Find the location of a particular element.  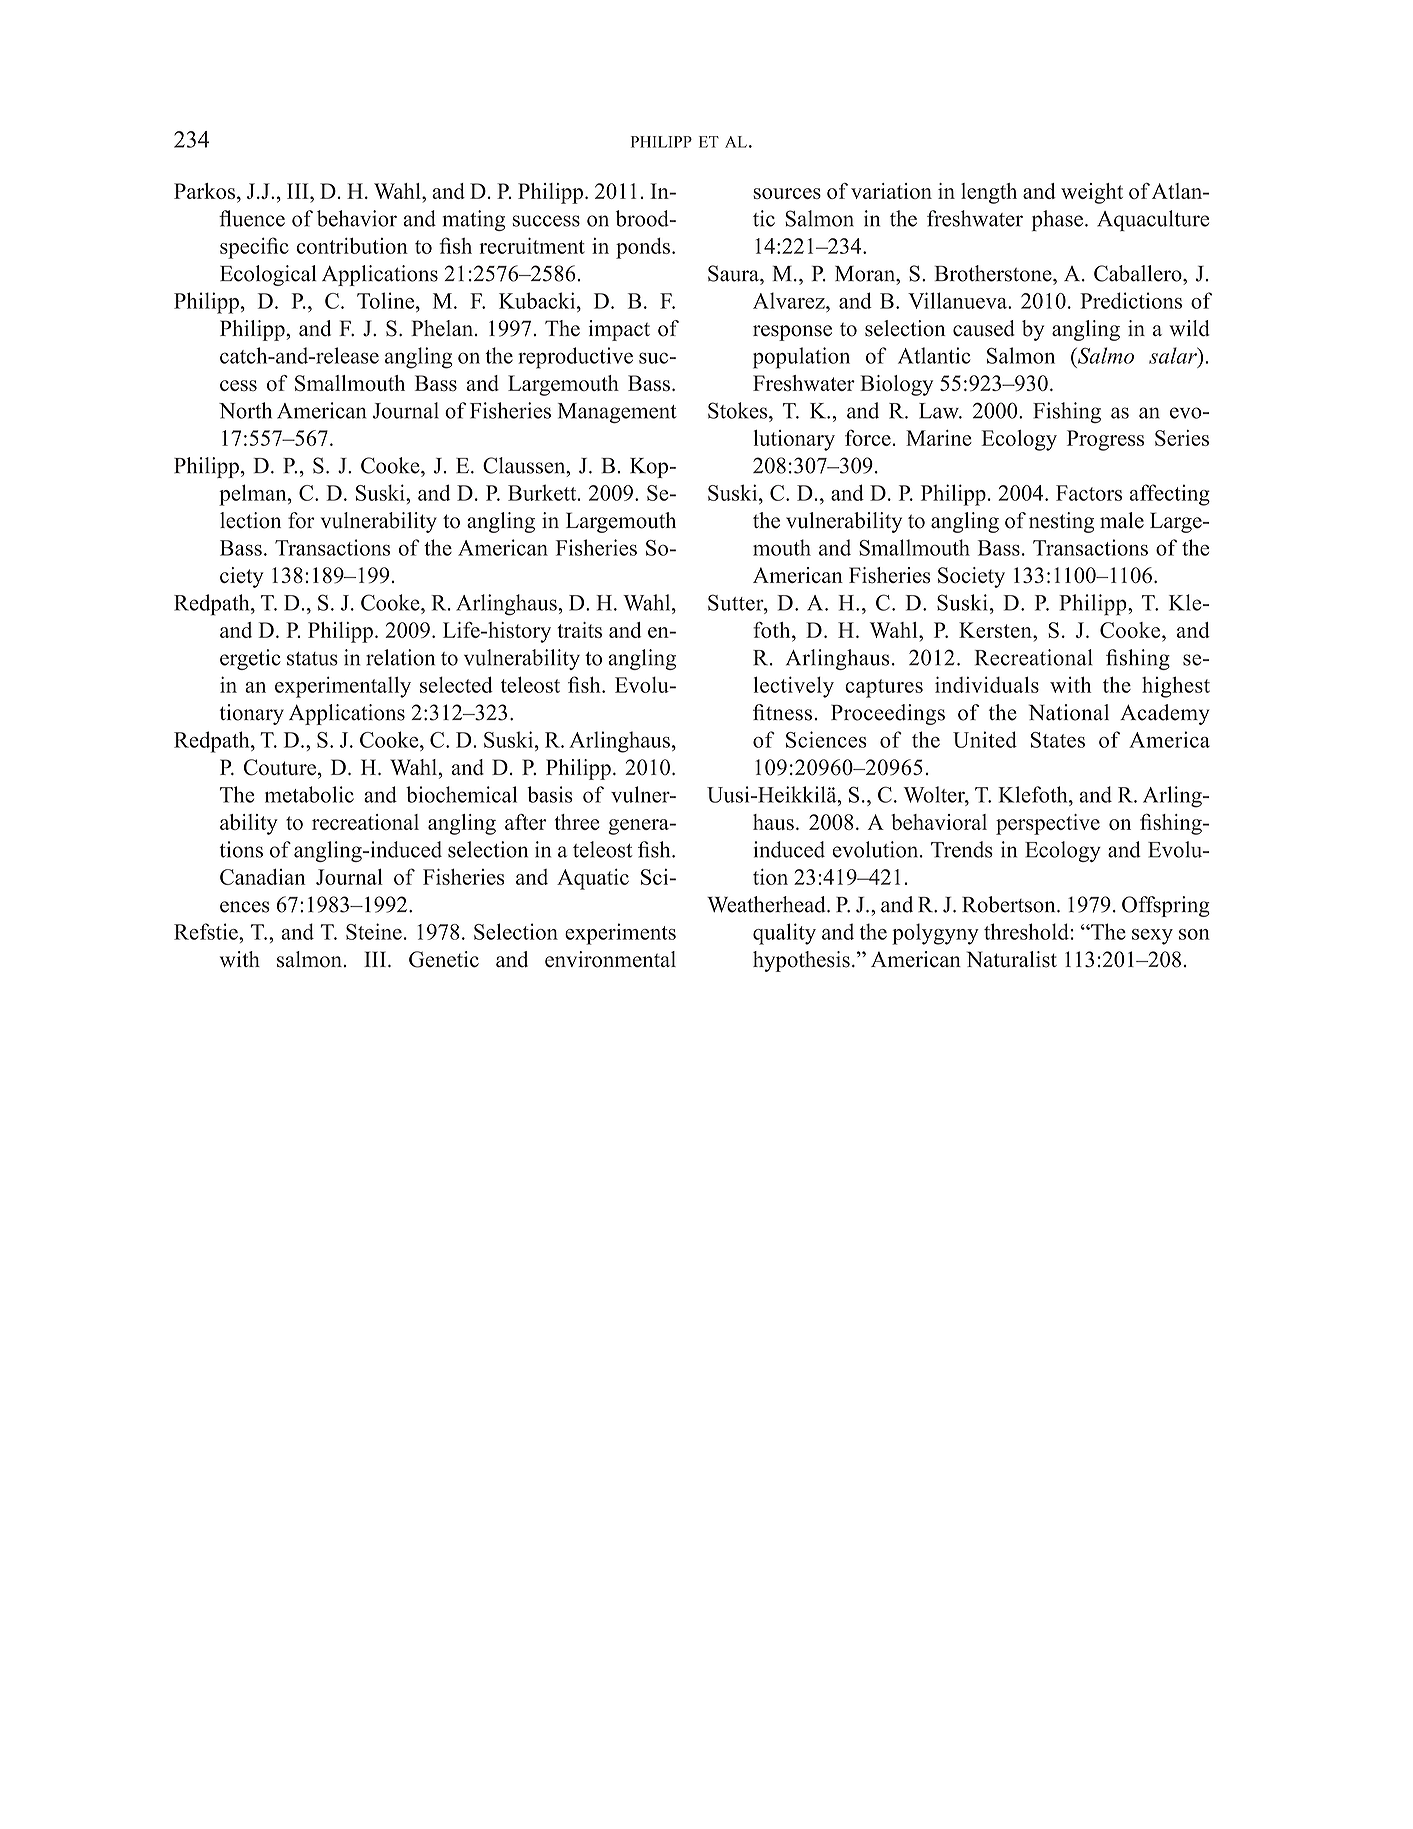

phase is located at coordinates (1057, 220).
